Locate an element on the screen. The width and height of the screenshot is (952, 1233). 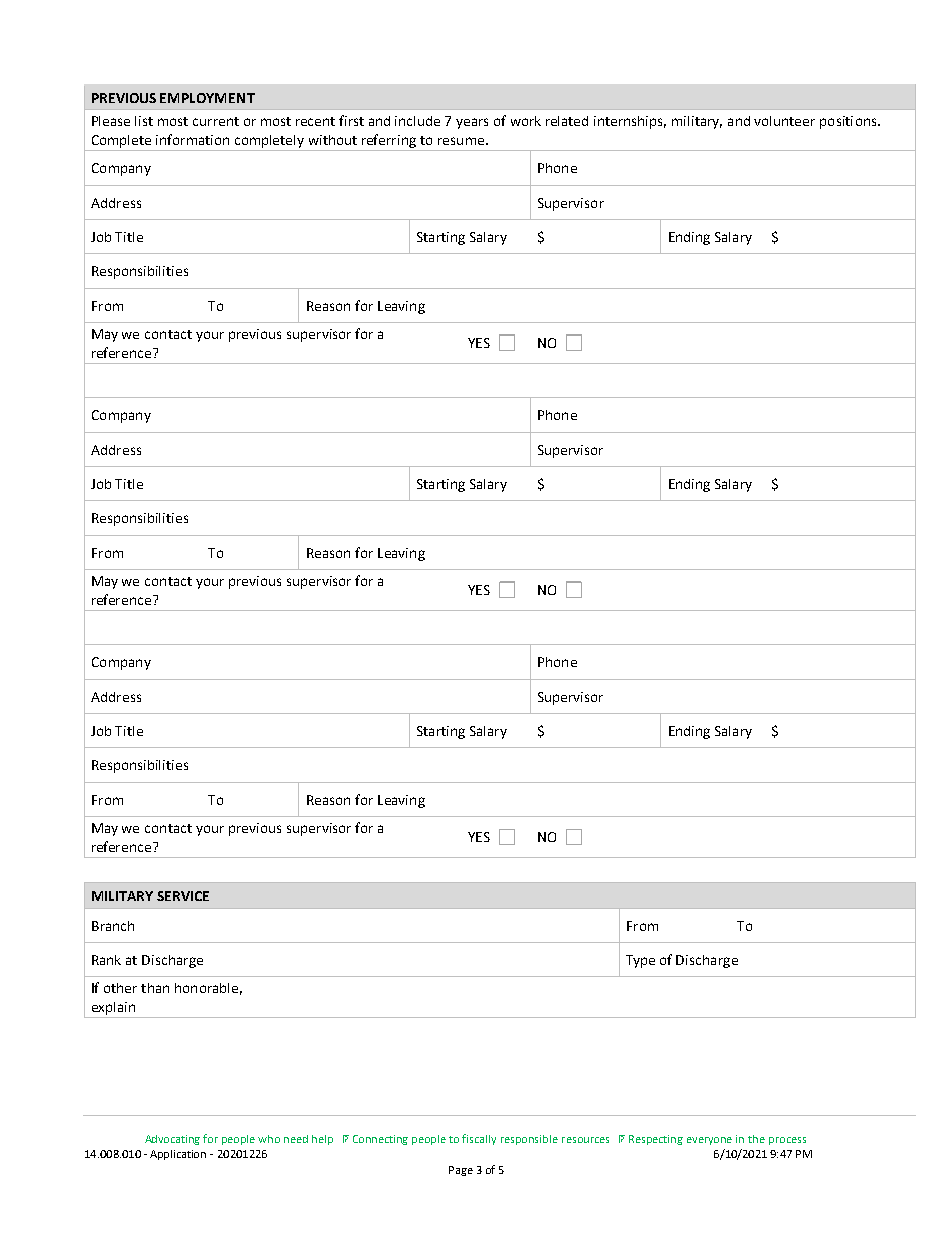
positions is located at coordinates (849, 122).
